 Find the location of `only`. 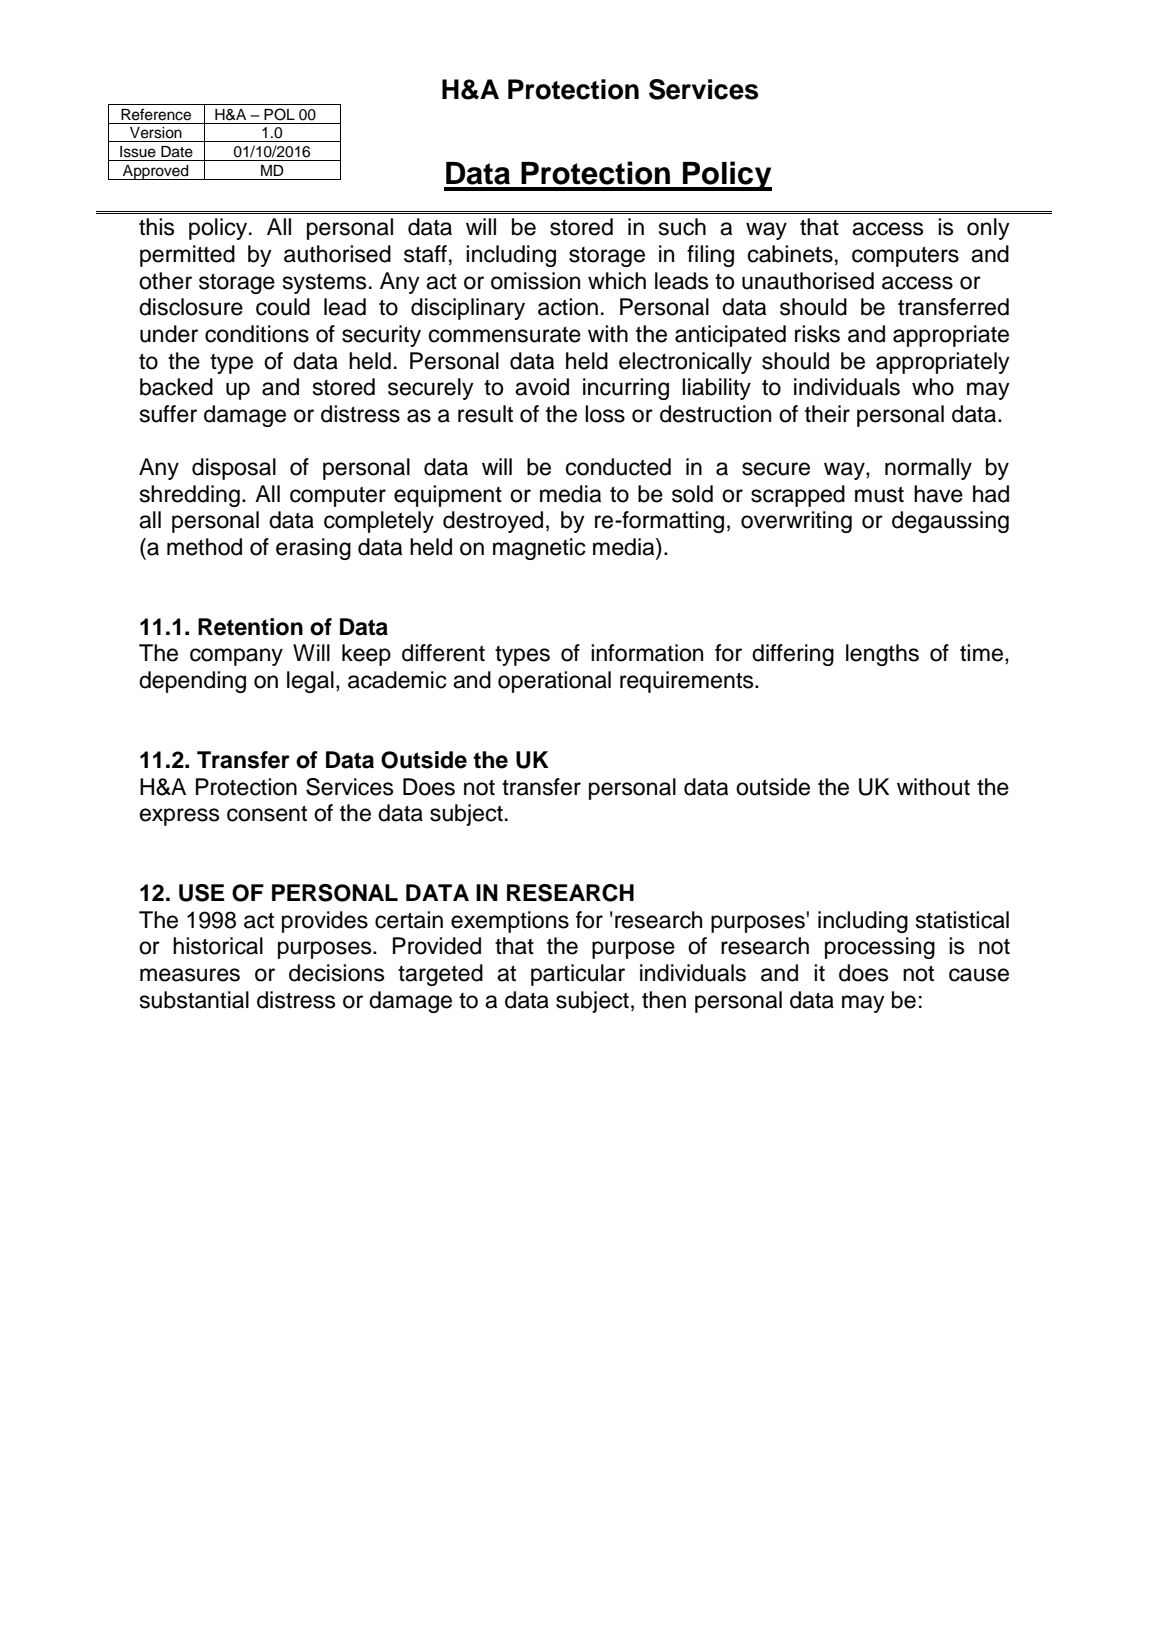

only is located at coordinates (988, 229).
